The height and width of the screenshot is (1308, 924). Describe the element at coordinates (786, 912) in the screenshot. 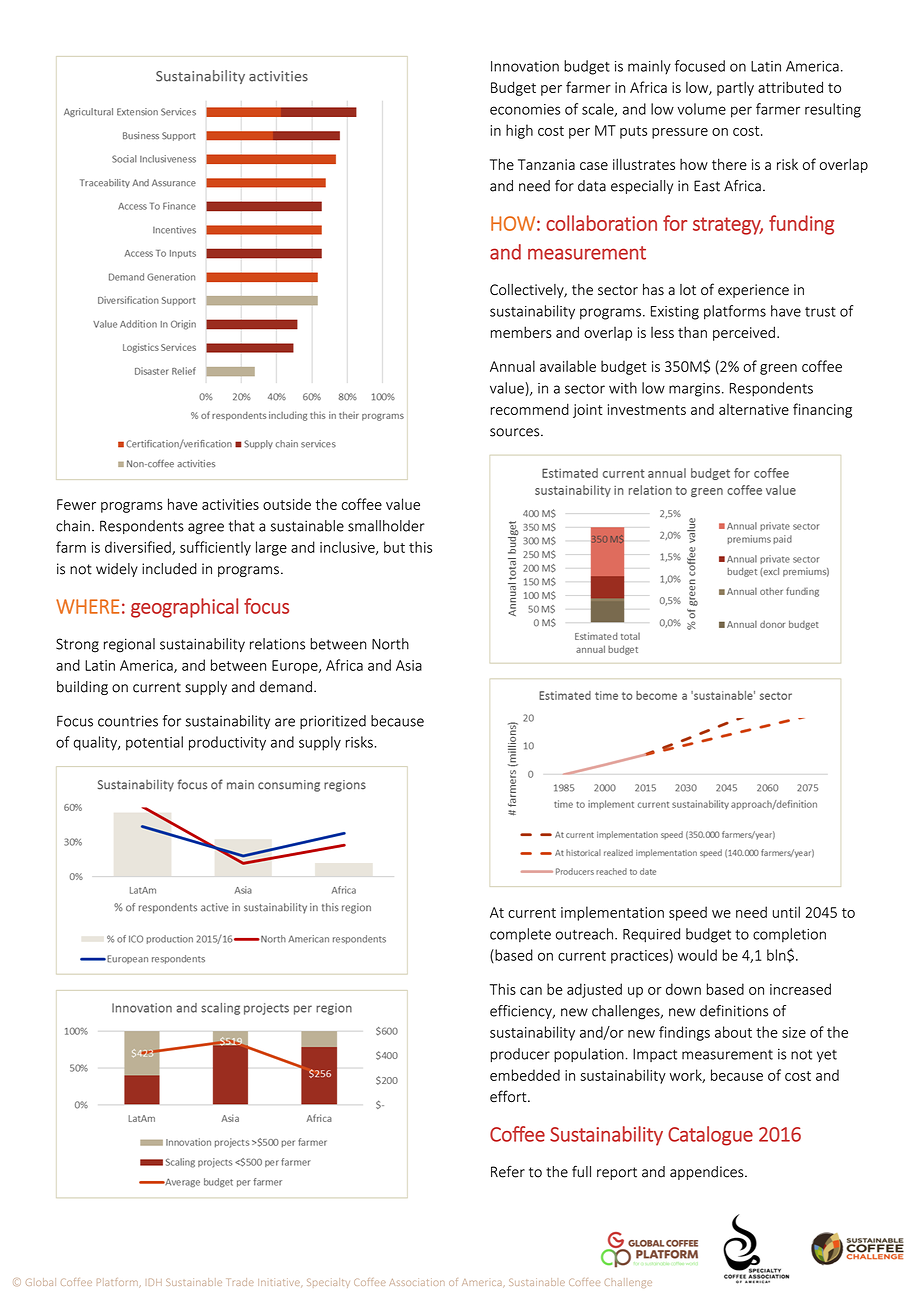

I see `until` at that location.
